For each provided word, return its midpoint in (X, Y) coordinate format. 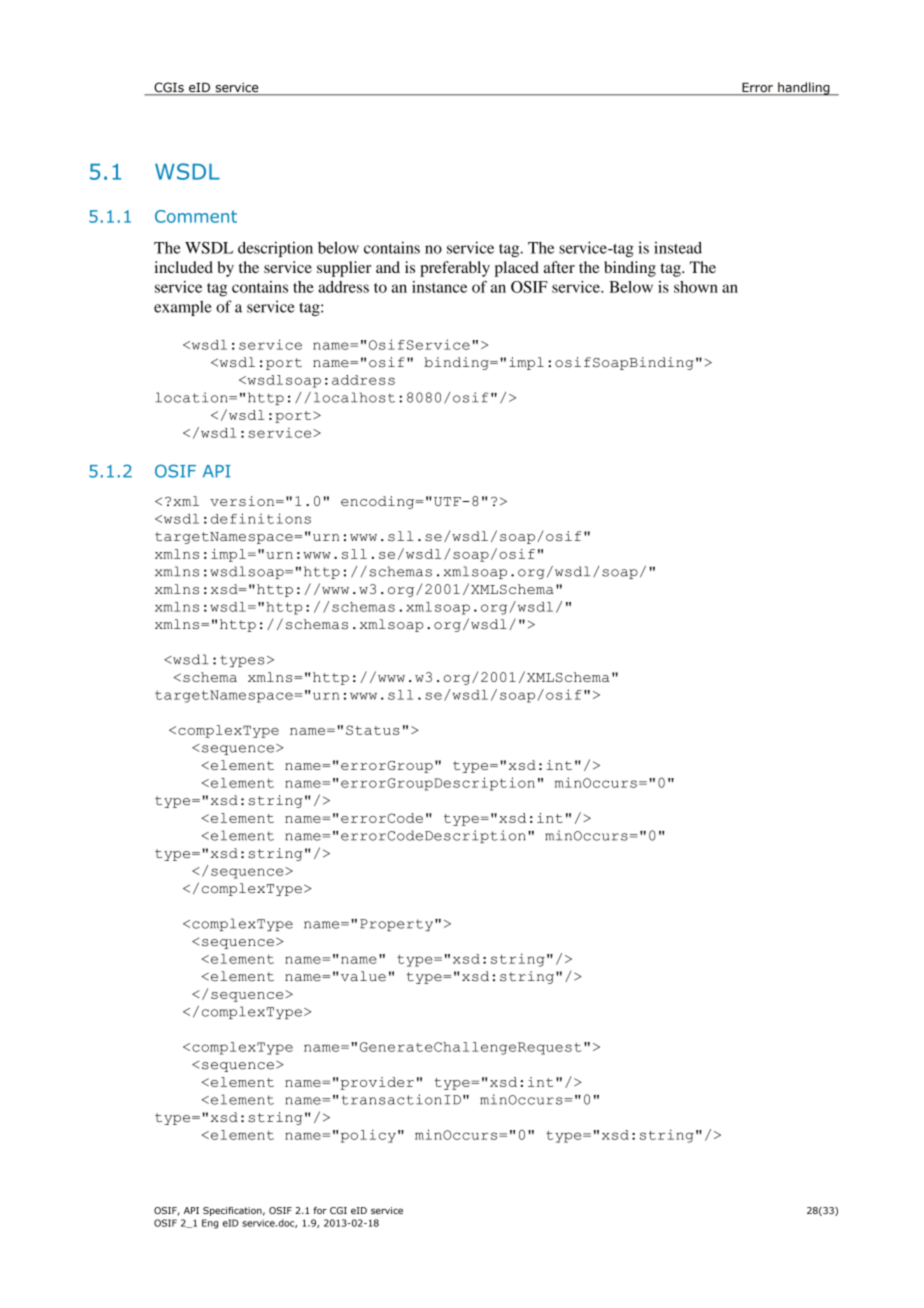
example (182, 308)
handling (804, 89)
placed (517, 269)
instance (439, 287)
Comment (196, 216)
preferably (455, 269)
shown (696, 287)
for (320, 1210)
